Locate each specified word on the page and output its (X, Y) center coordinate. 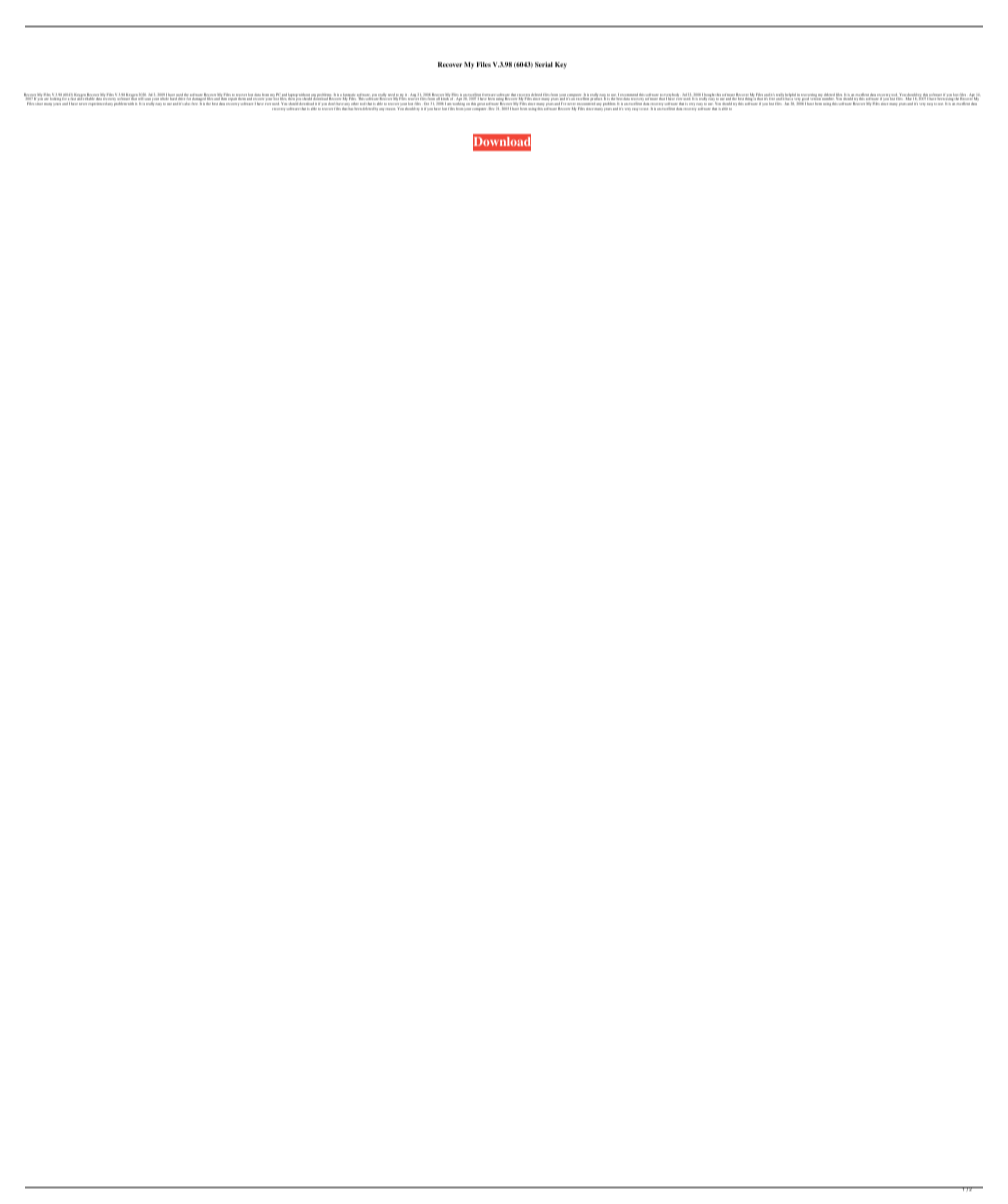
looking (55, 99)
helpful (791, 96)
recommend (628, 96)
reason (390, 109)
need (391, 96)
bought (710, 96)
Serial (544, 64)
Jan (787, 103)
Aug (412, 96)
